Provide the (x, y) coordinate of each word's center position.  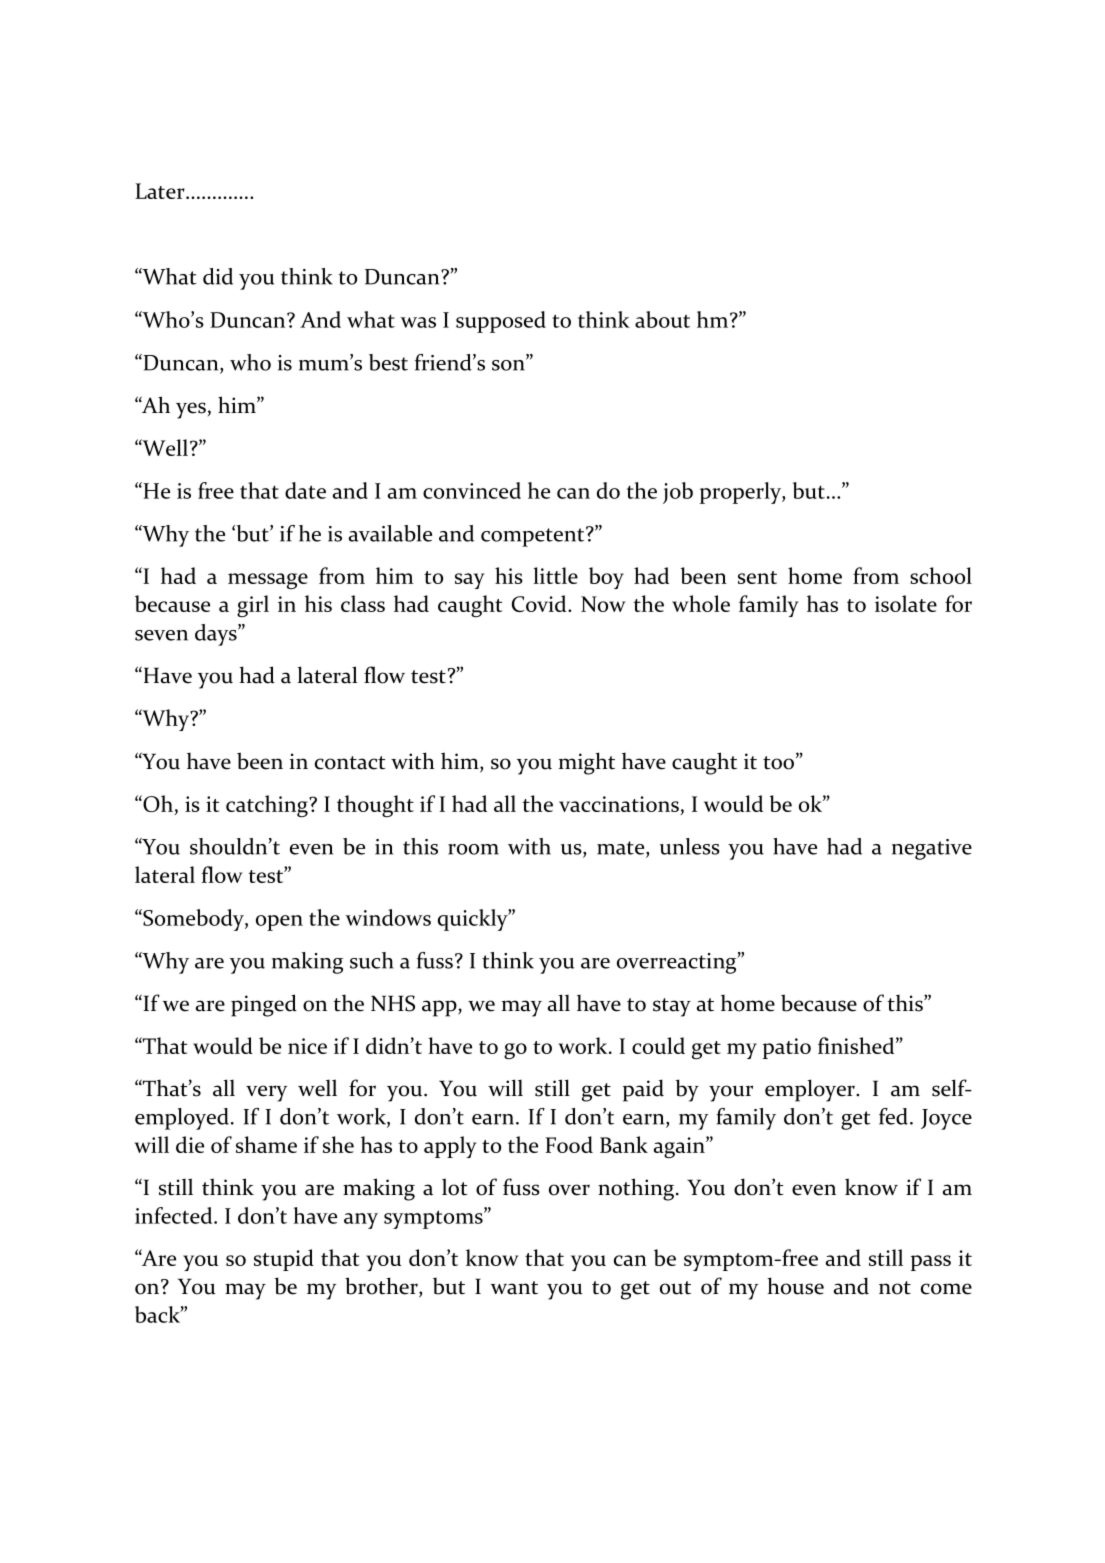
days (217, 635)
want (514, 1288)
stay (672, 1007)
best (388, 362)
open (279, 923)
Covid (540, 603)
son (509, 364)
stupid (284, 1260)
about (662, 319)
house (795, 1286)
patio (787, 1048)
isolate (906, 603)
